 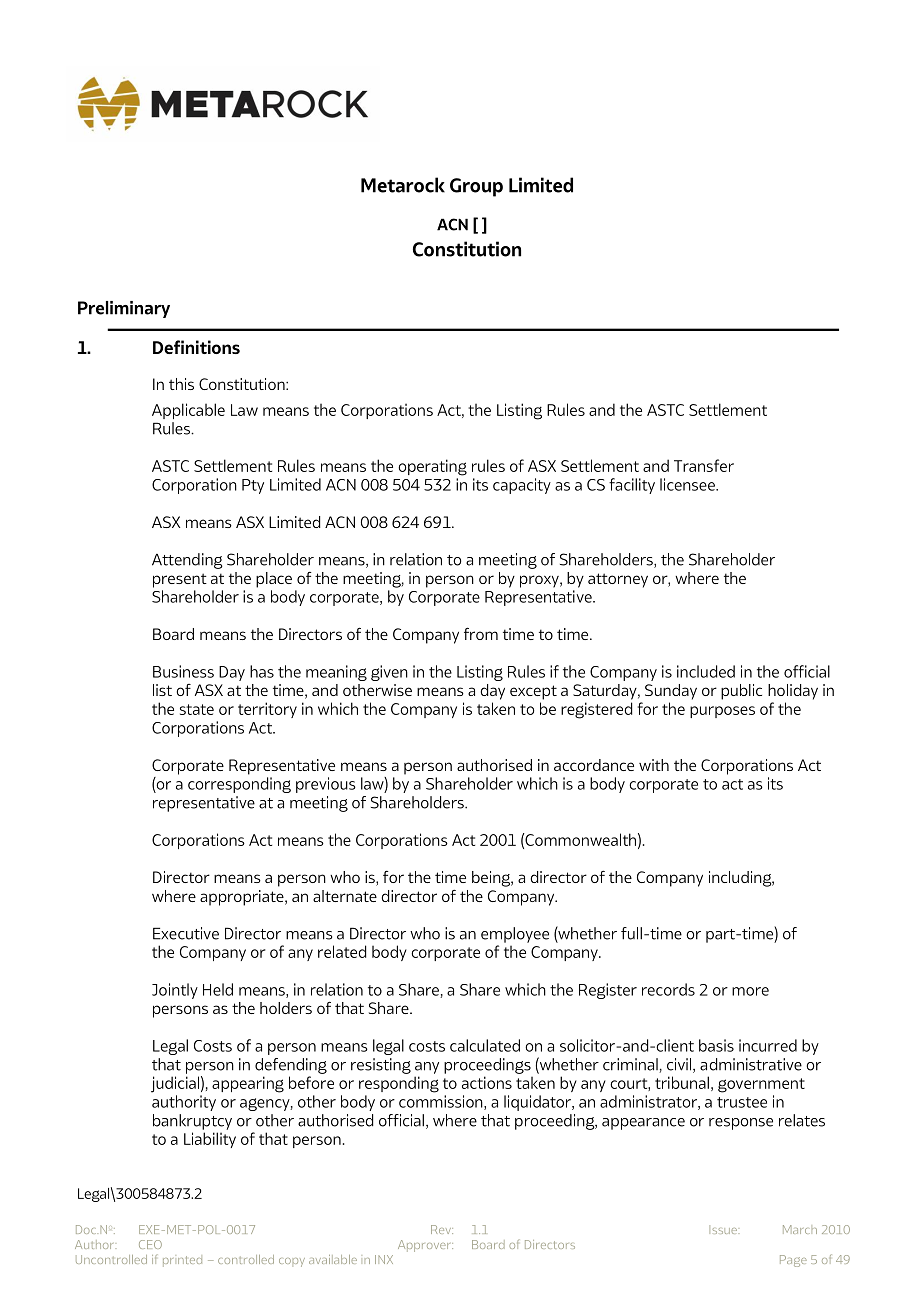 I want to click on employee, so click(x=515, y=935).
